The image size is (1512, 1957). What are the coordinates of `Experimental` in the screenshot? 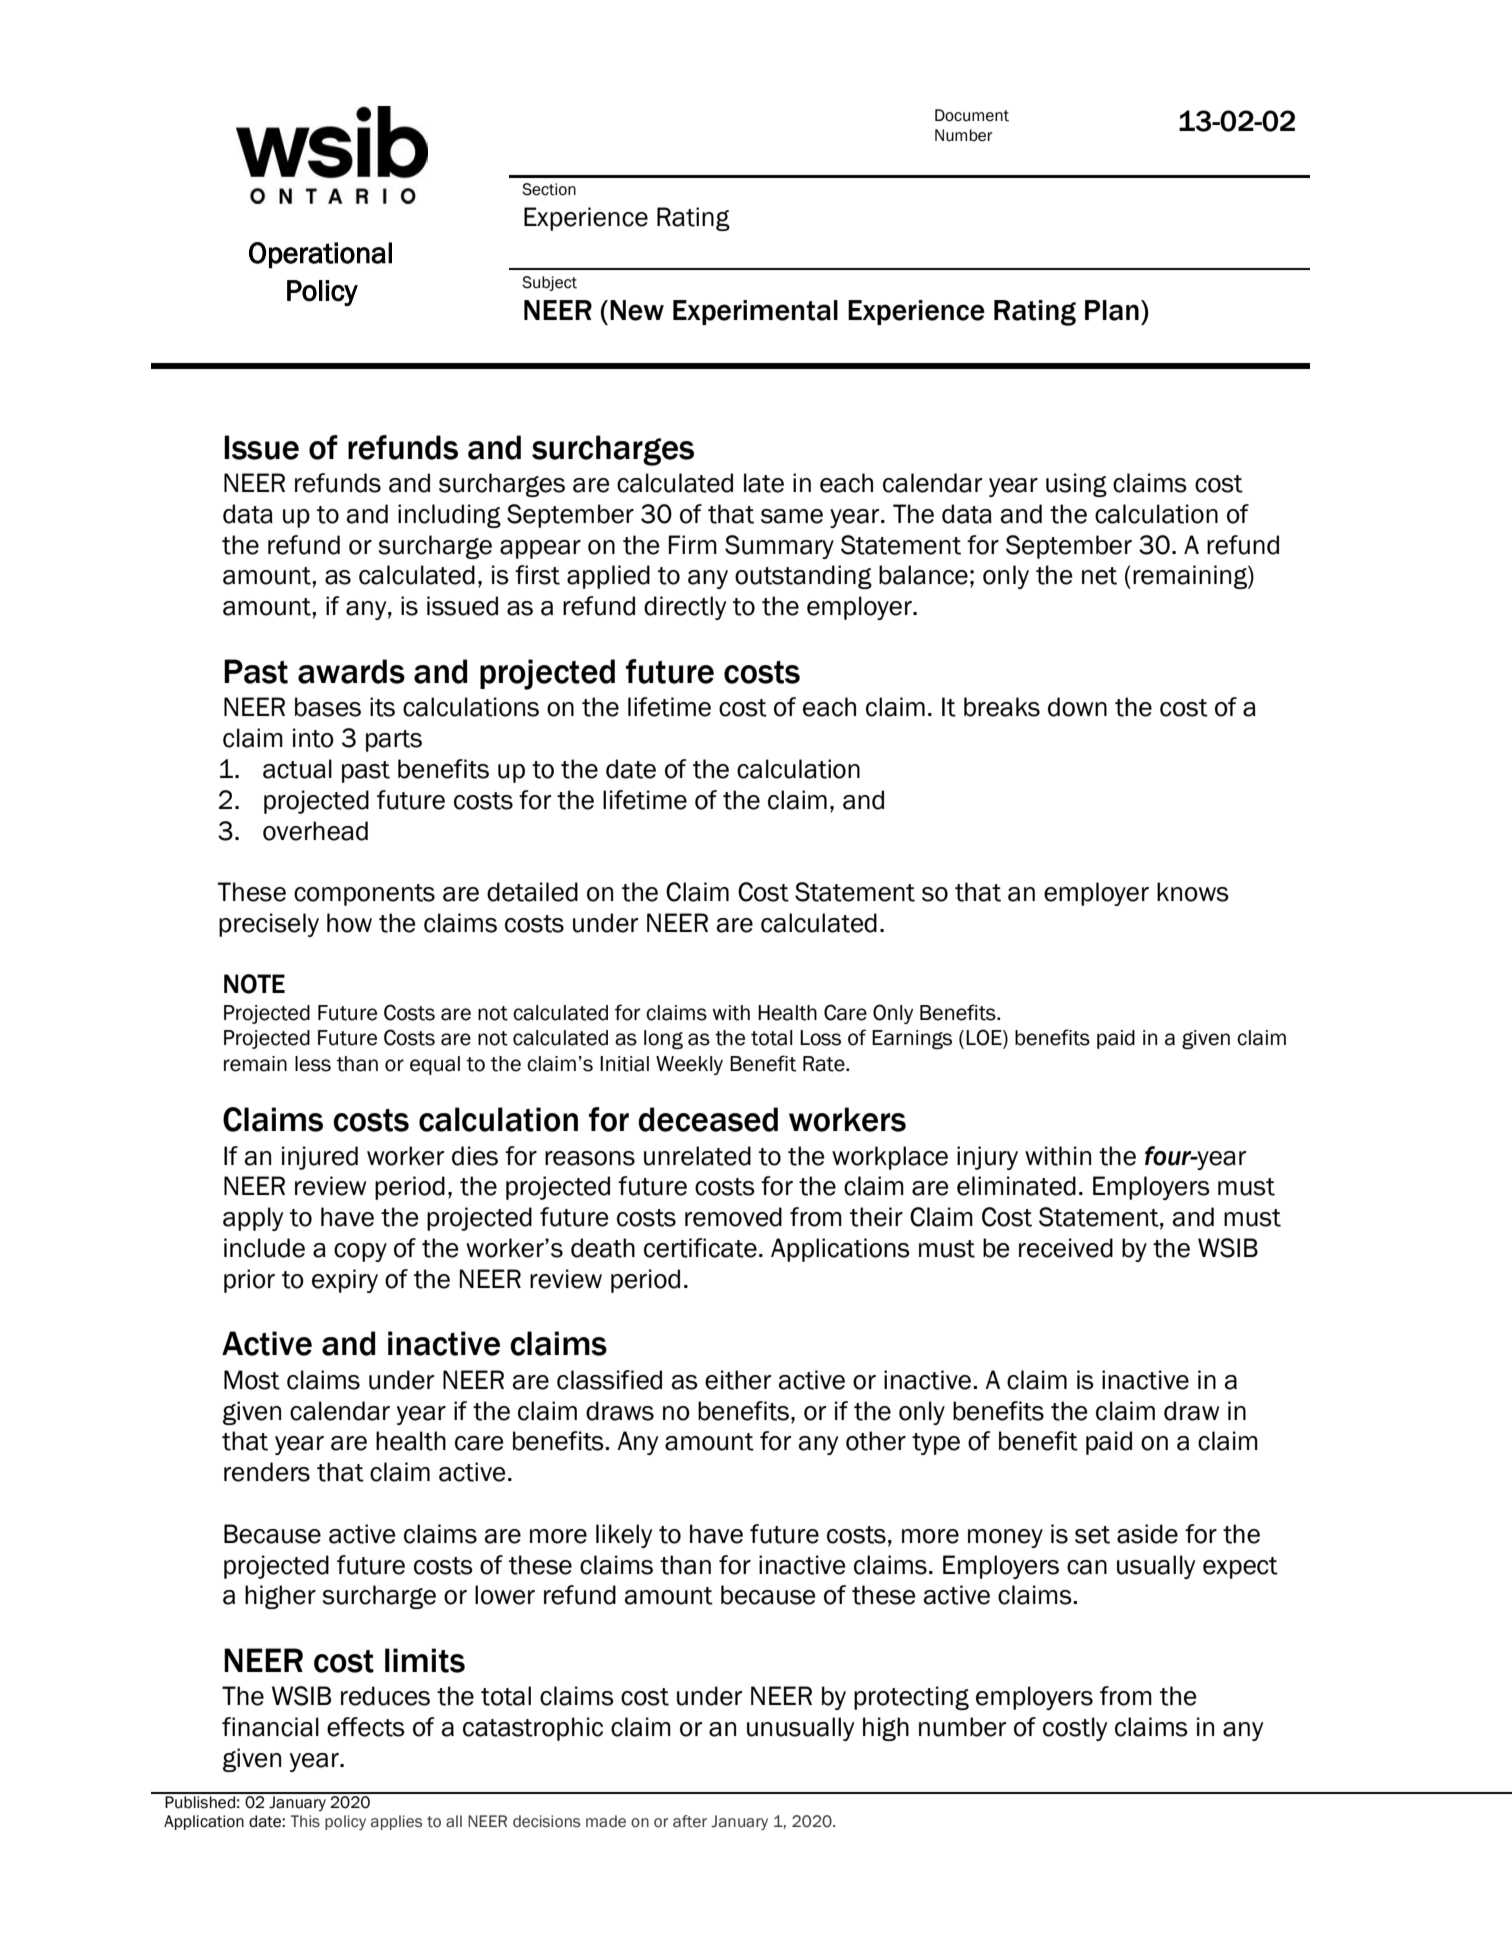 It's located at (755, 312).
